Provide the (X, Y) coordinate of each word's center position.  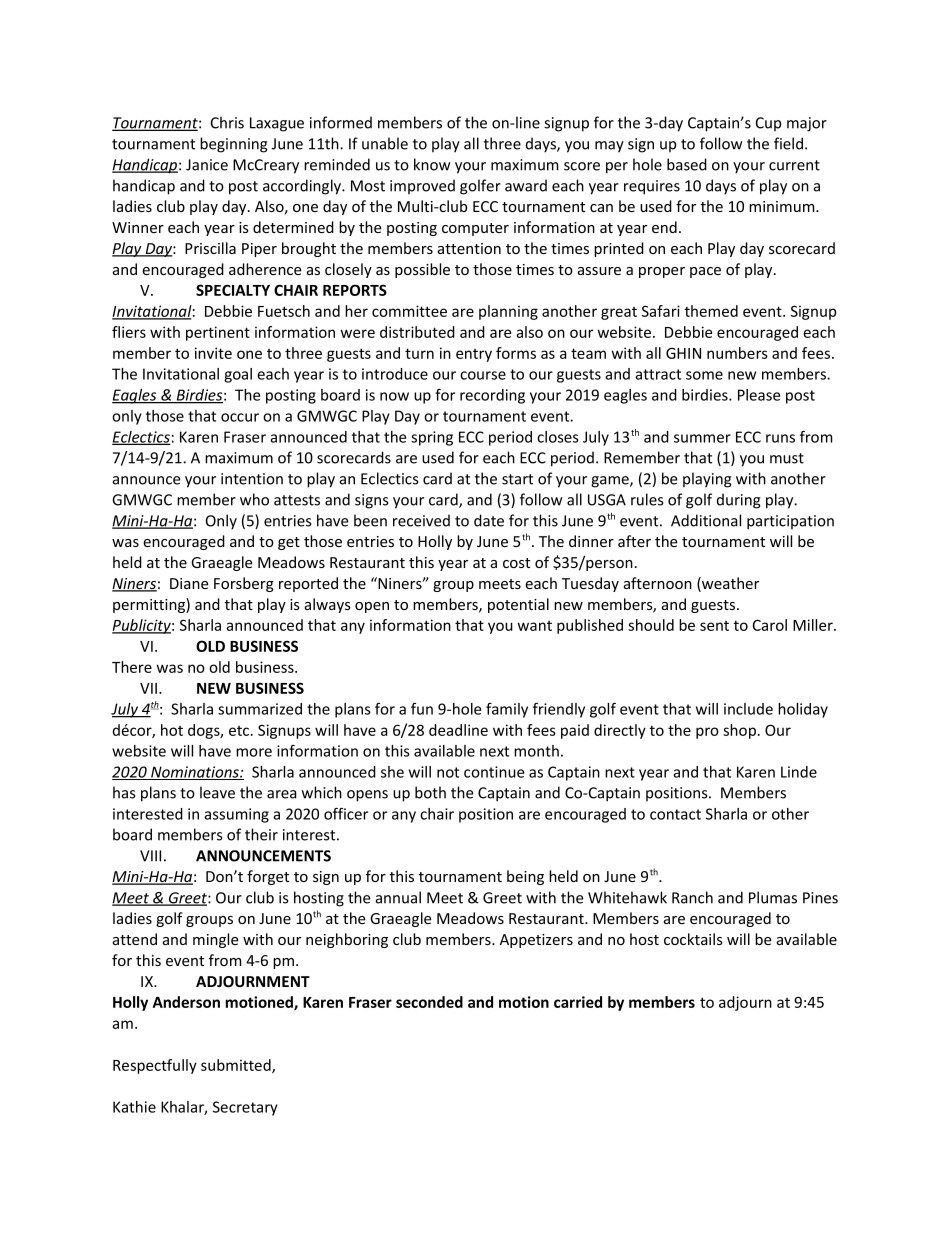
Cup (768, 124)
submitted (237, 1066)
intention (252, 479)
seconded (429, 1002)
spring (432, 438)
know (432, 164)
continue (494, 772)
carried (578, 1002)
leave (217, 792)
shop (739, 731)
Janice (207, 165)
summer (702, 438)
